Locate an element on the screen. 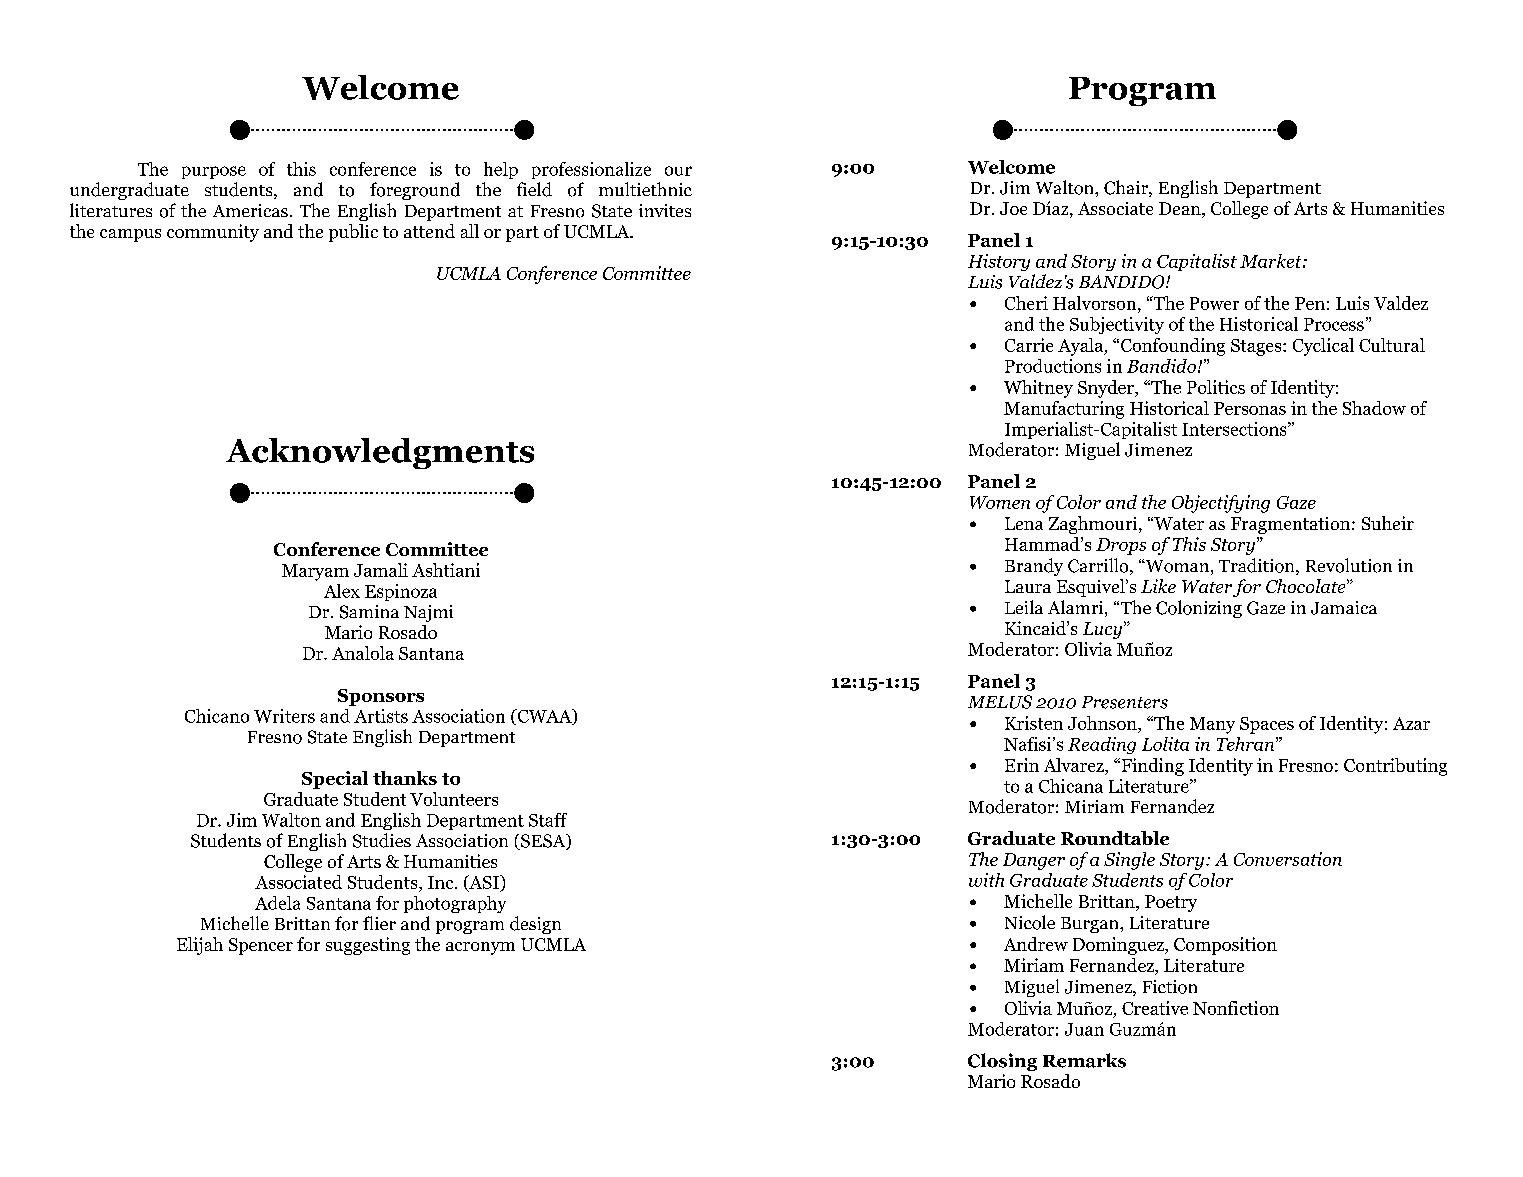  Spaces is located at coordinates (1267, 725).
